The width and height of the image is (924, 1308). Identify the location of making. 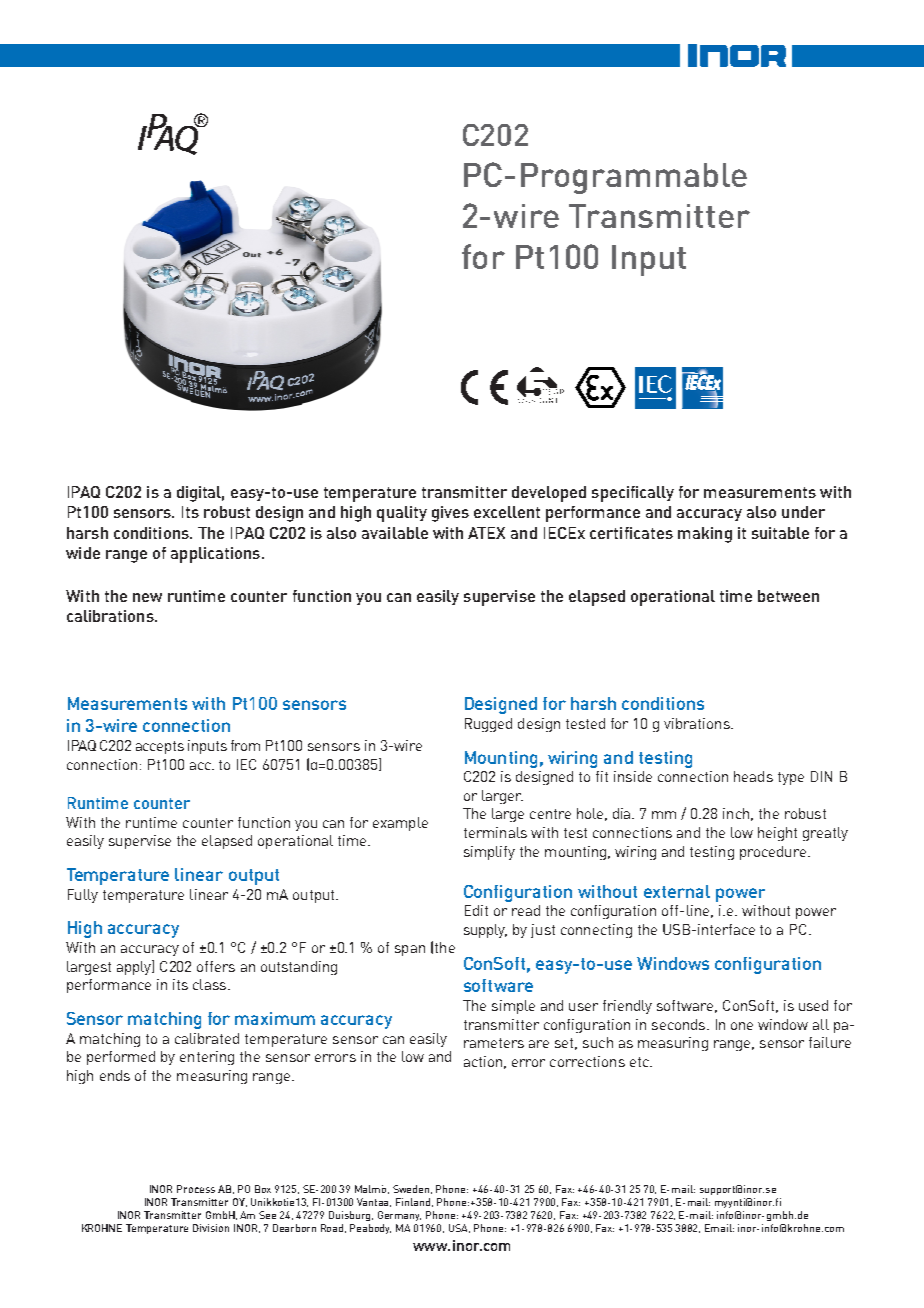
(705, 535).
